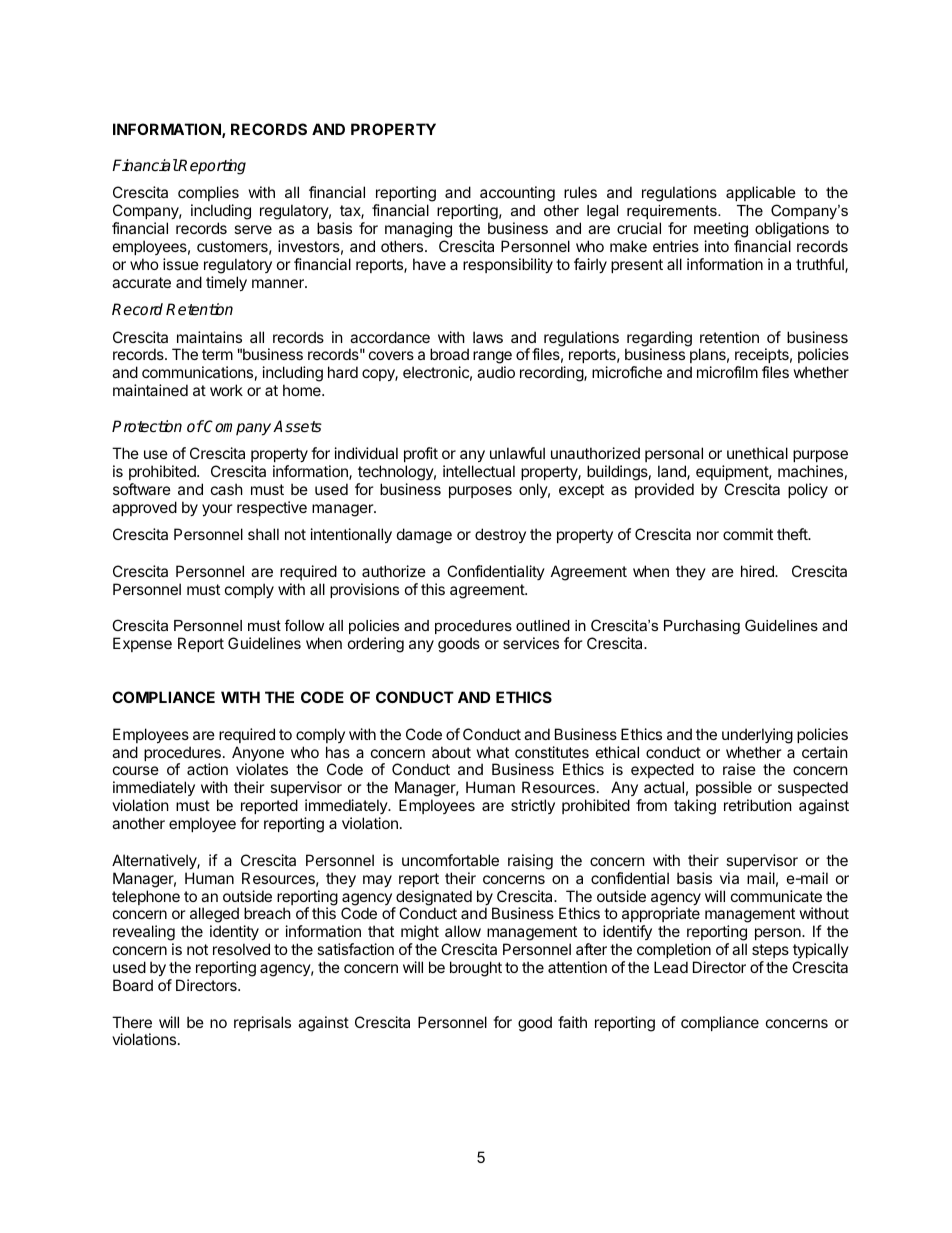 Image resolution: width=952 pixels, height=1233 pixels. I want to click on underlying, so click(757, 736).
